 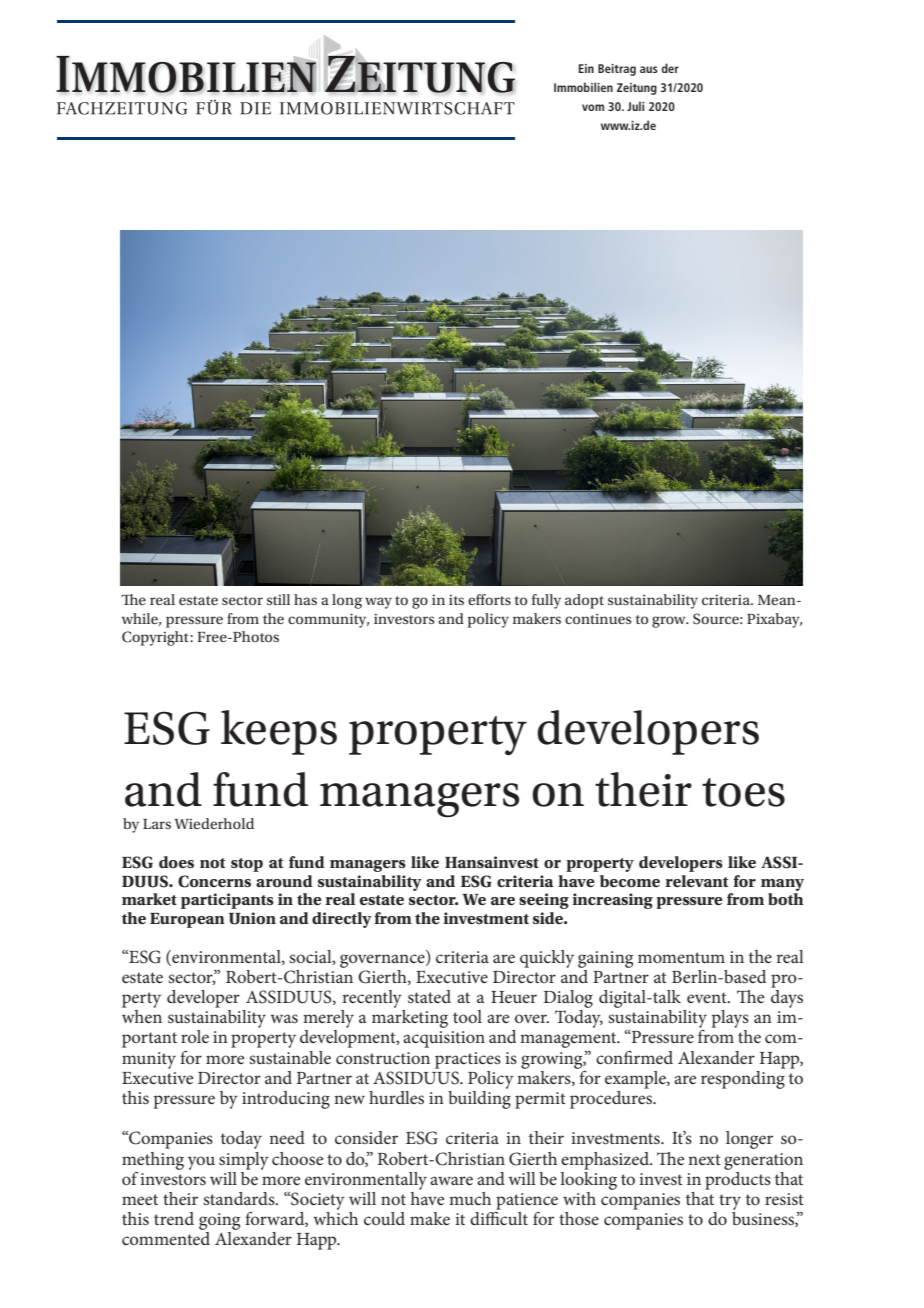 What do you see at coordinates (617, 70) in the document?
I see `Beitrag` at bounding box center [617, 70].
